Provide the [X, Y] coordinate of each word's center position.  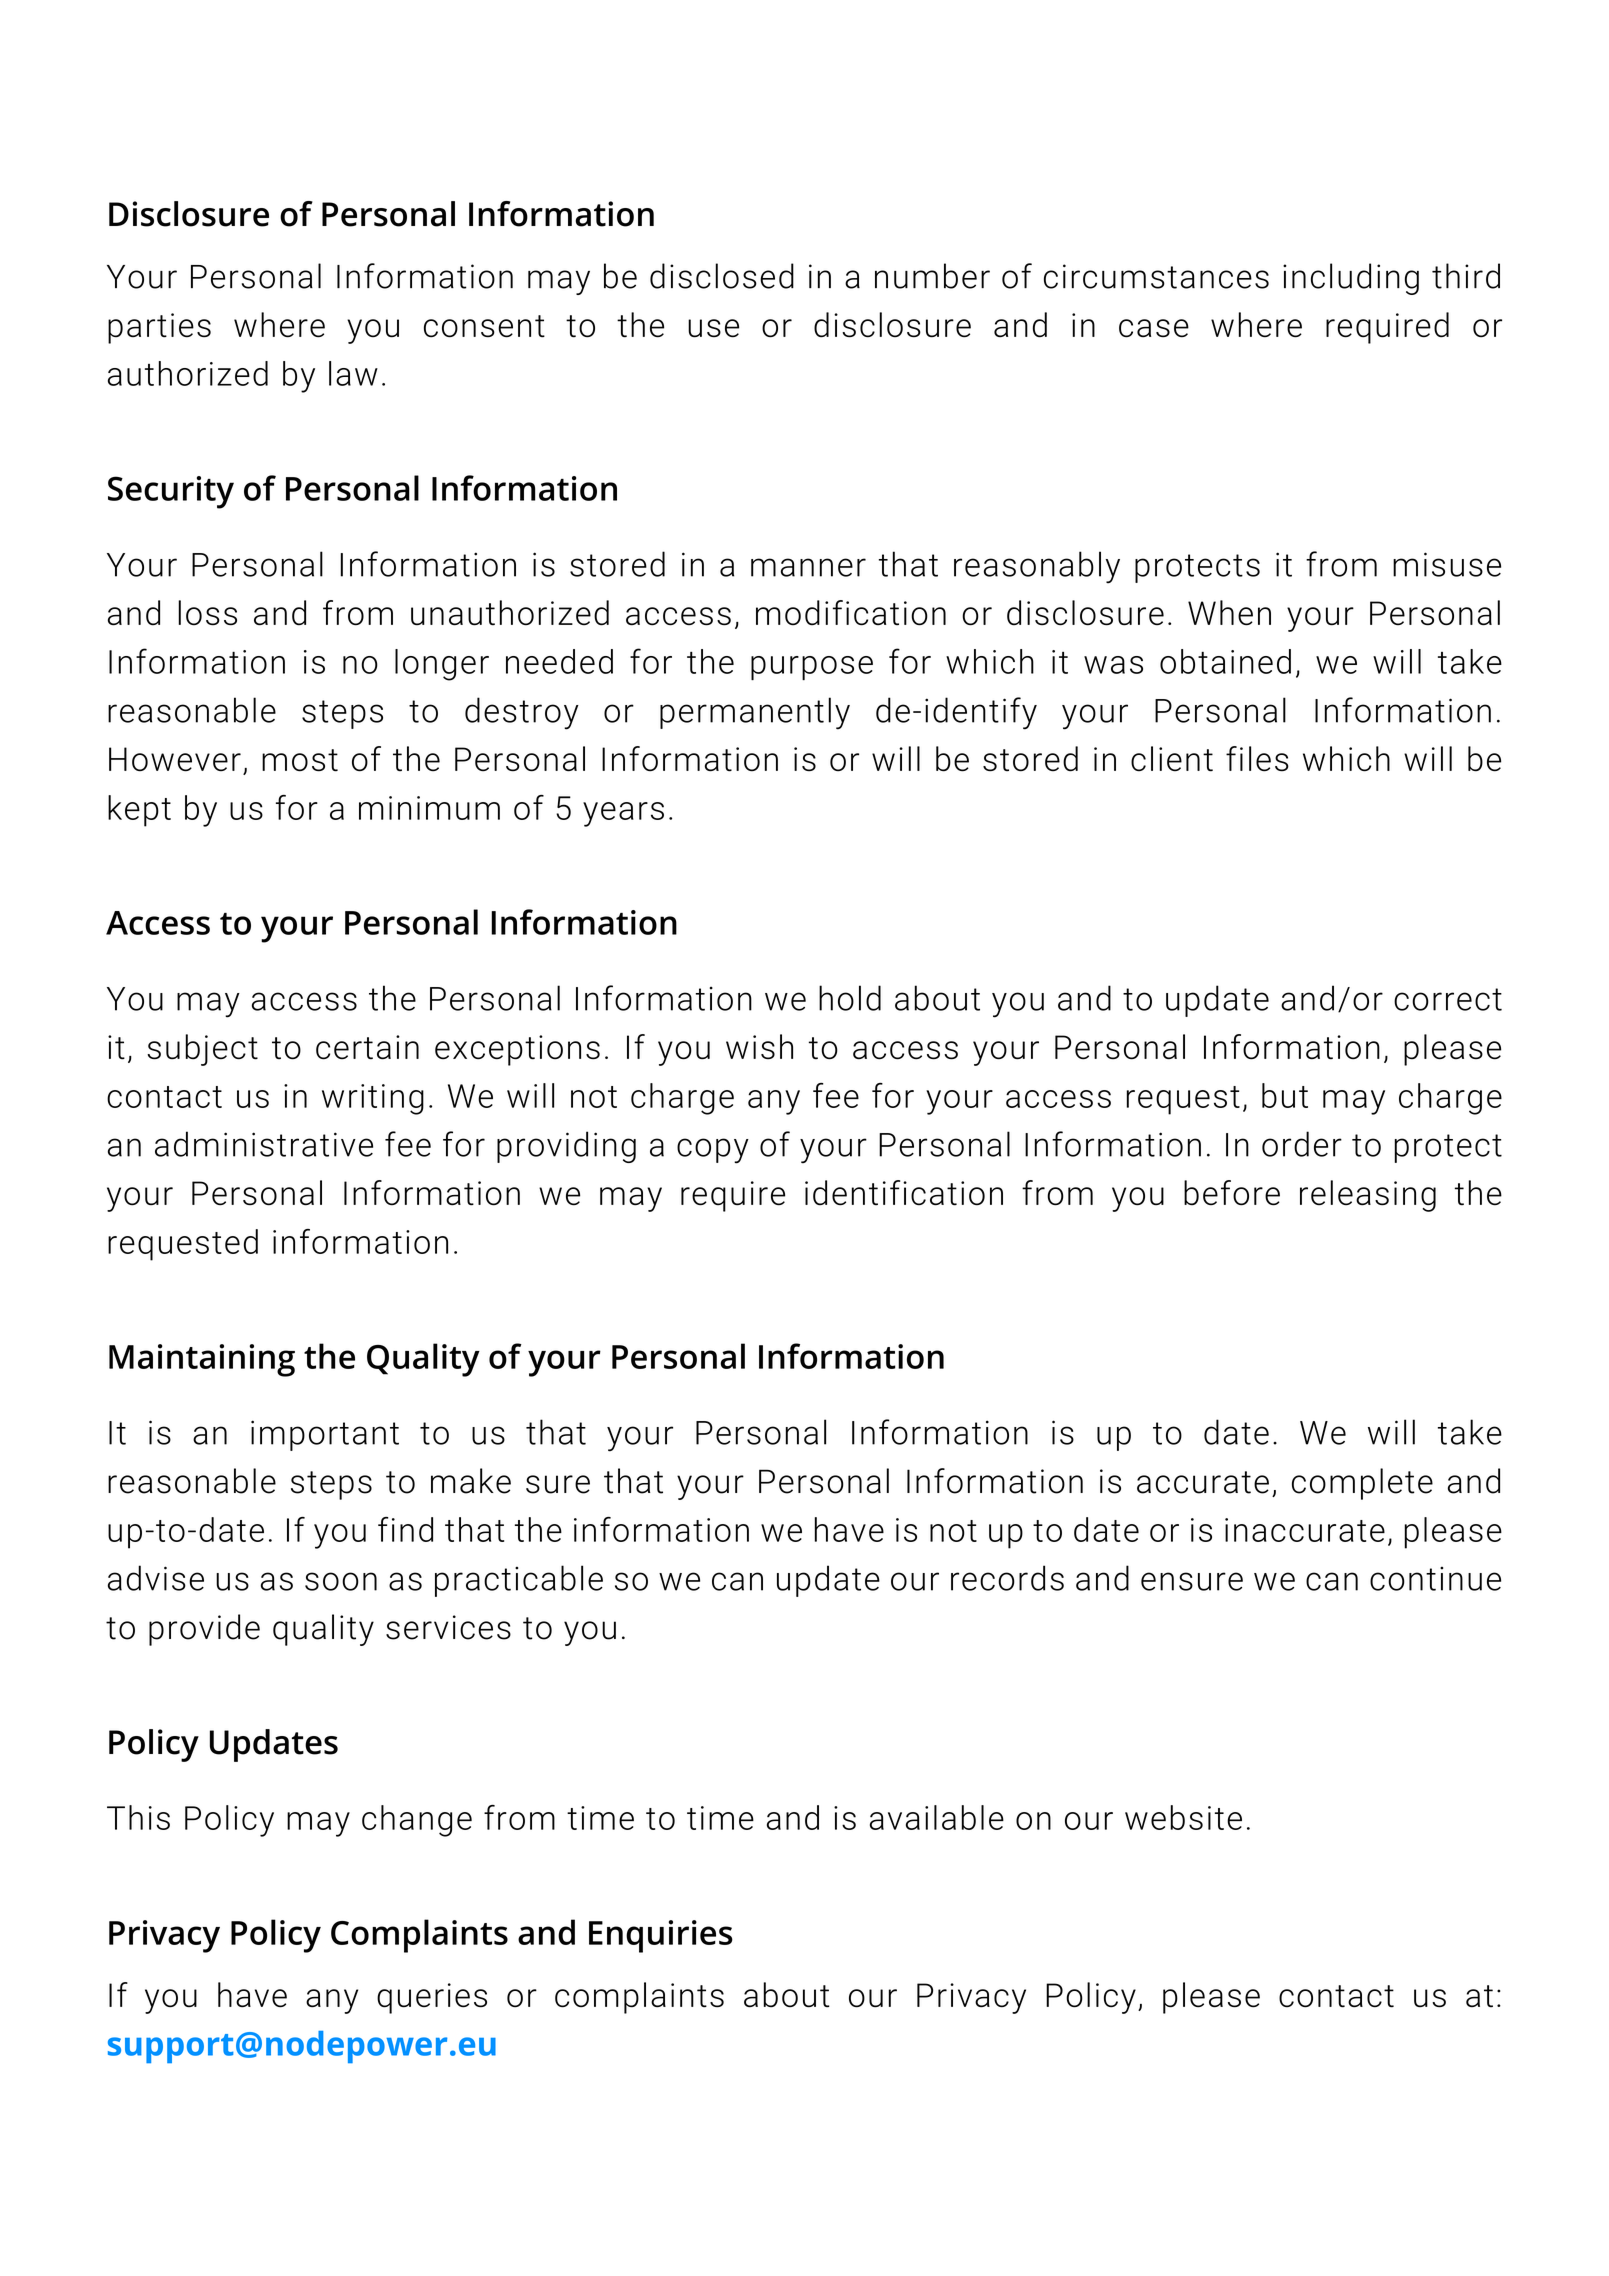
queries [432, 1998]
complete [1362, 1484]
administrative [264, 1144]
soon [341, 1581]
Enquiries [661, 1936]
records [1007, 1578]
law [353, 373]
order [1302, 1144]
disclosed [722, 276]
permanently [755, 713]
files [1257, 759]
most [300, 760]
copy [713, 1151]
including [1351, 279]
